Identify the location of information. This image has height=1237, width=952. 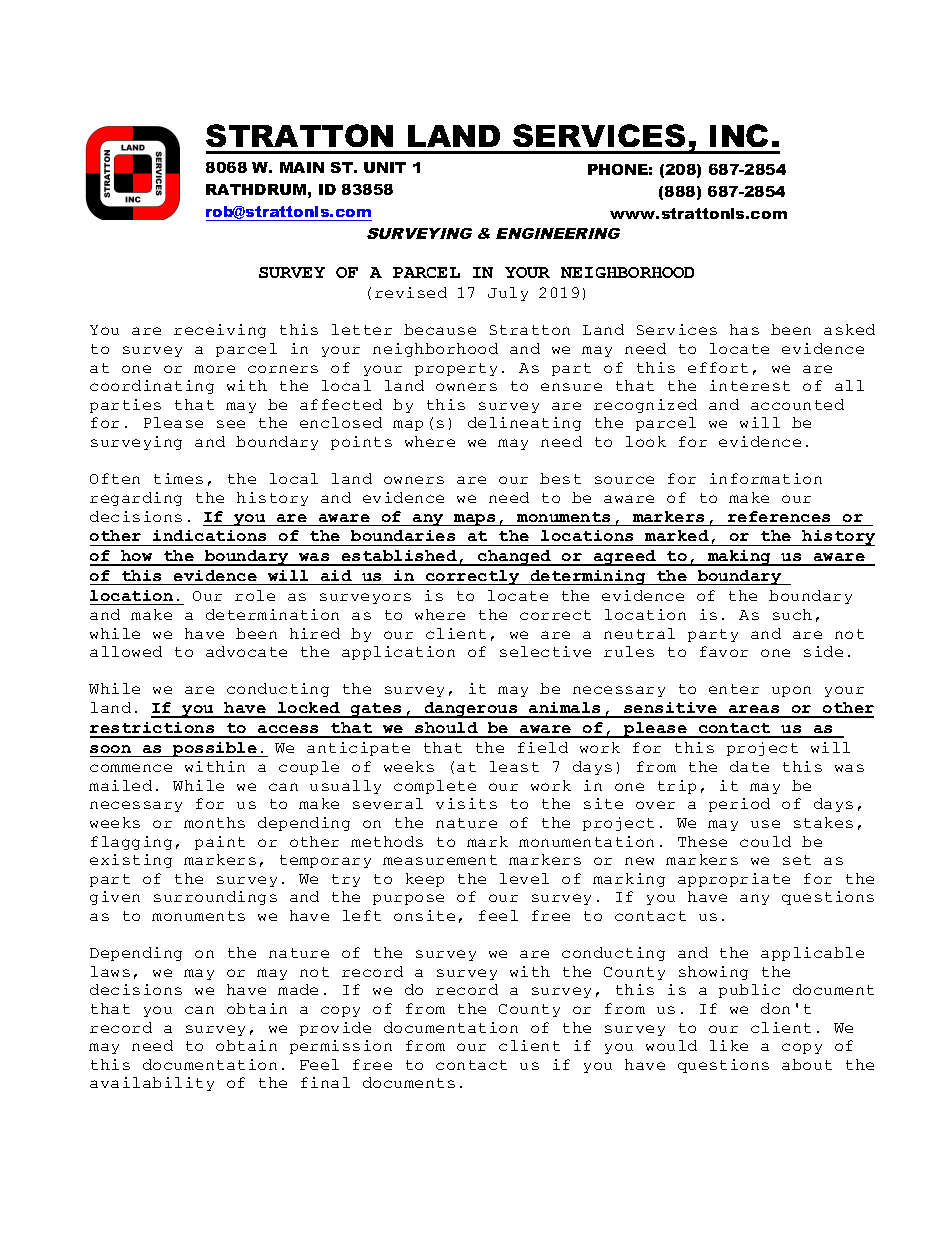
(766, 478).
